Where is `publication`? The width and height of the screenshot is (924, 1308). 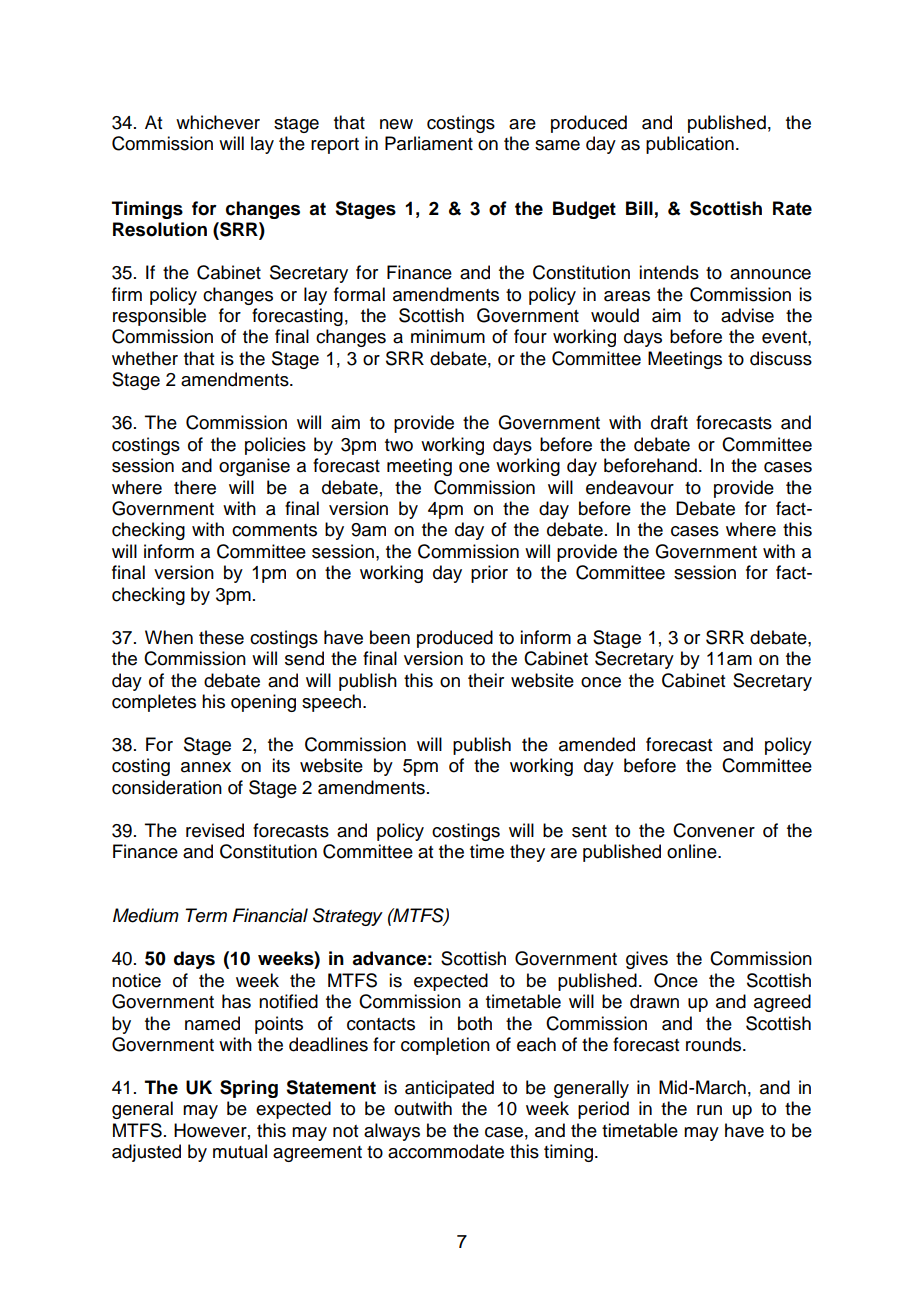 publication is located at coordinates (690, 145).
